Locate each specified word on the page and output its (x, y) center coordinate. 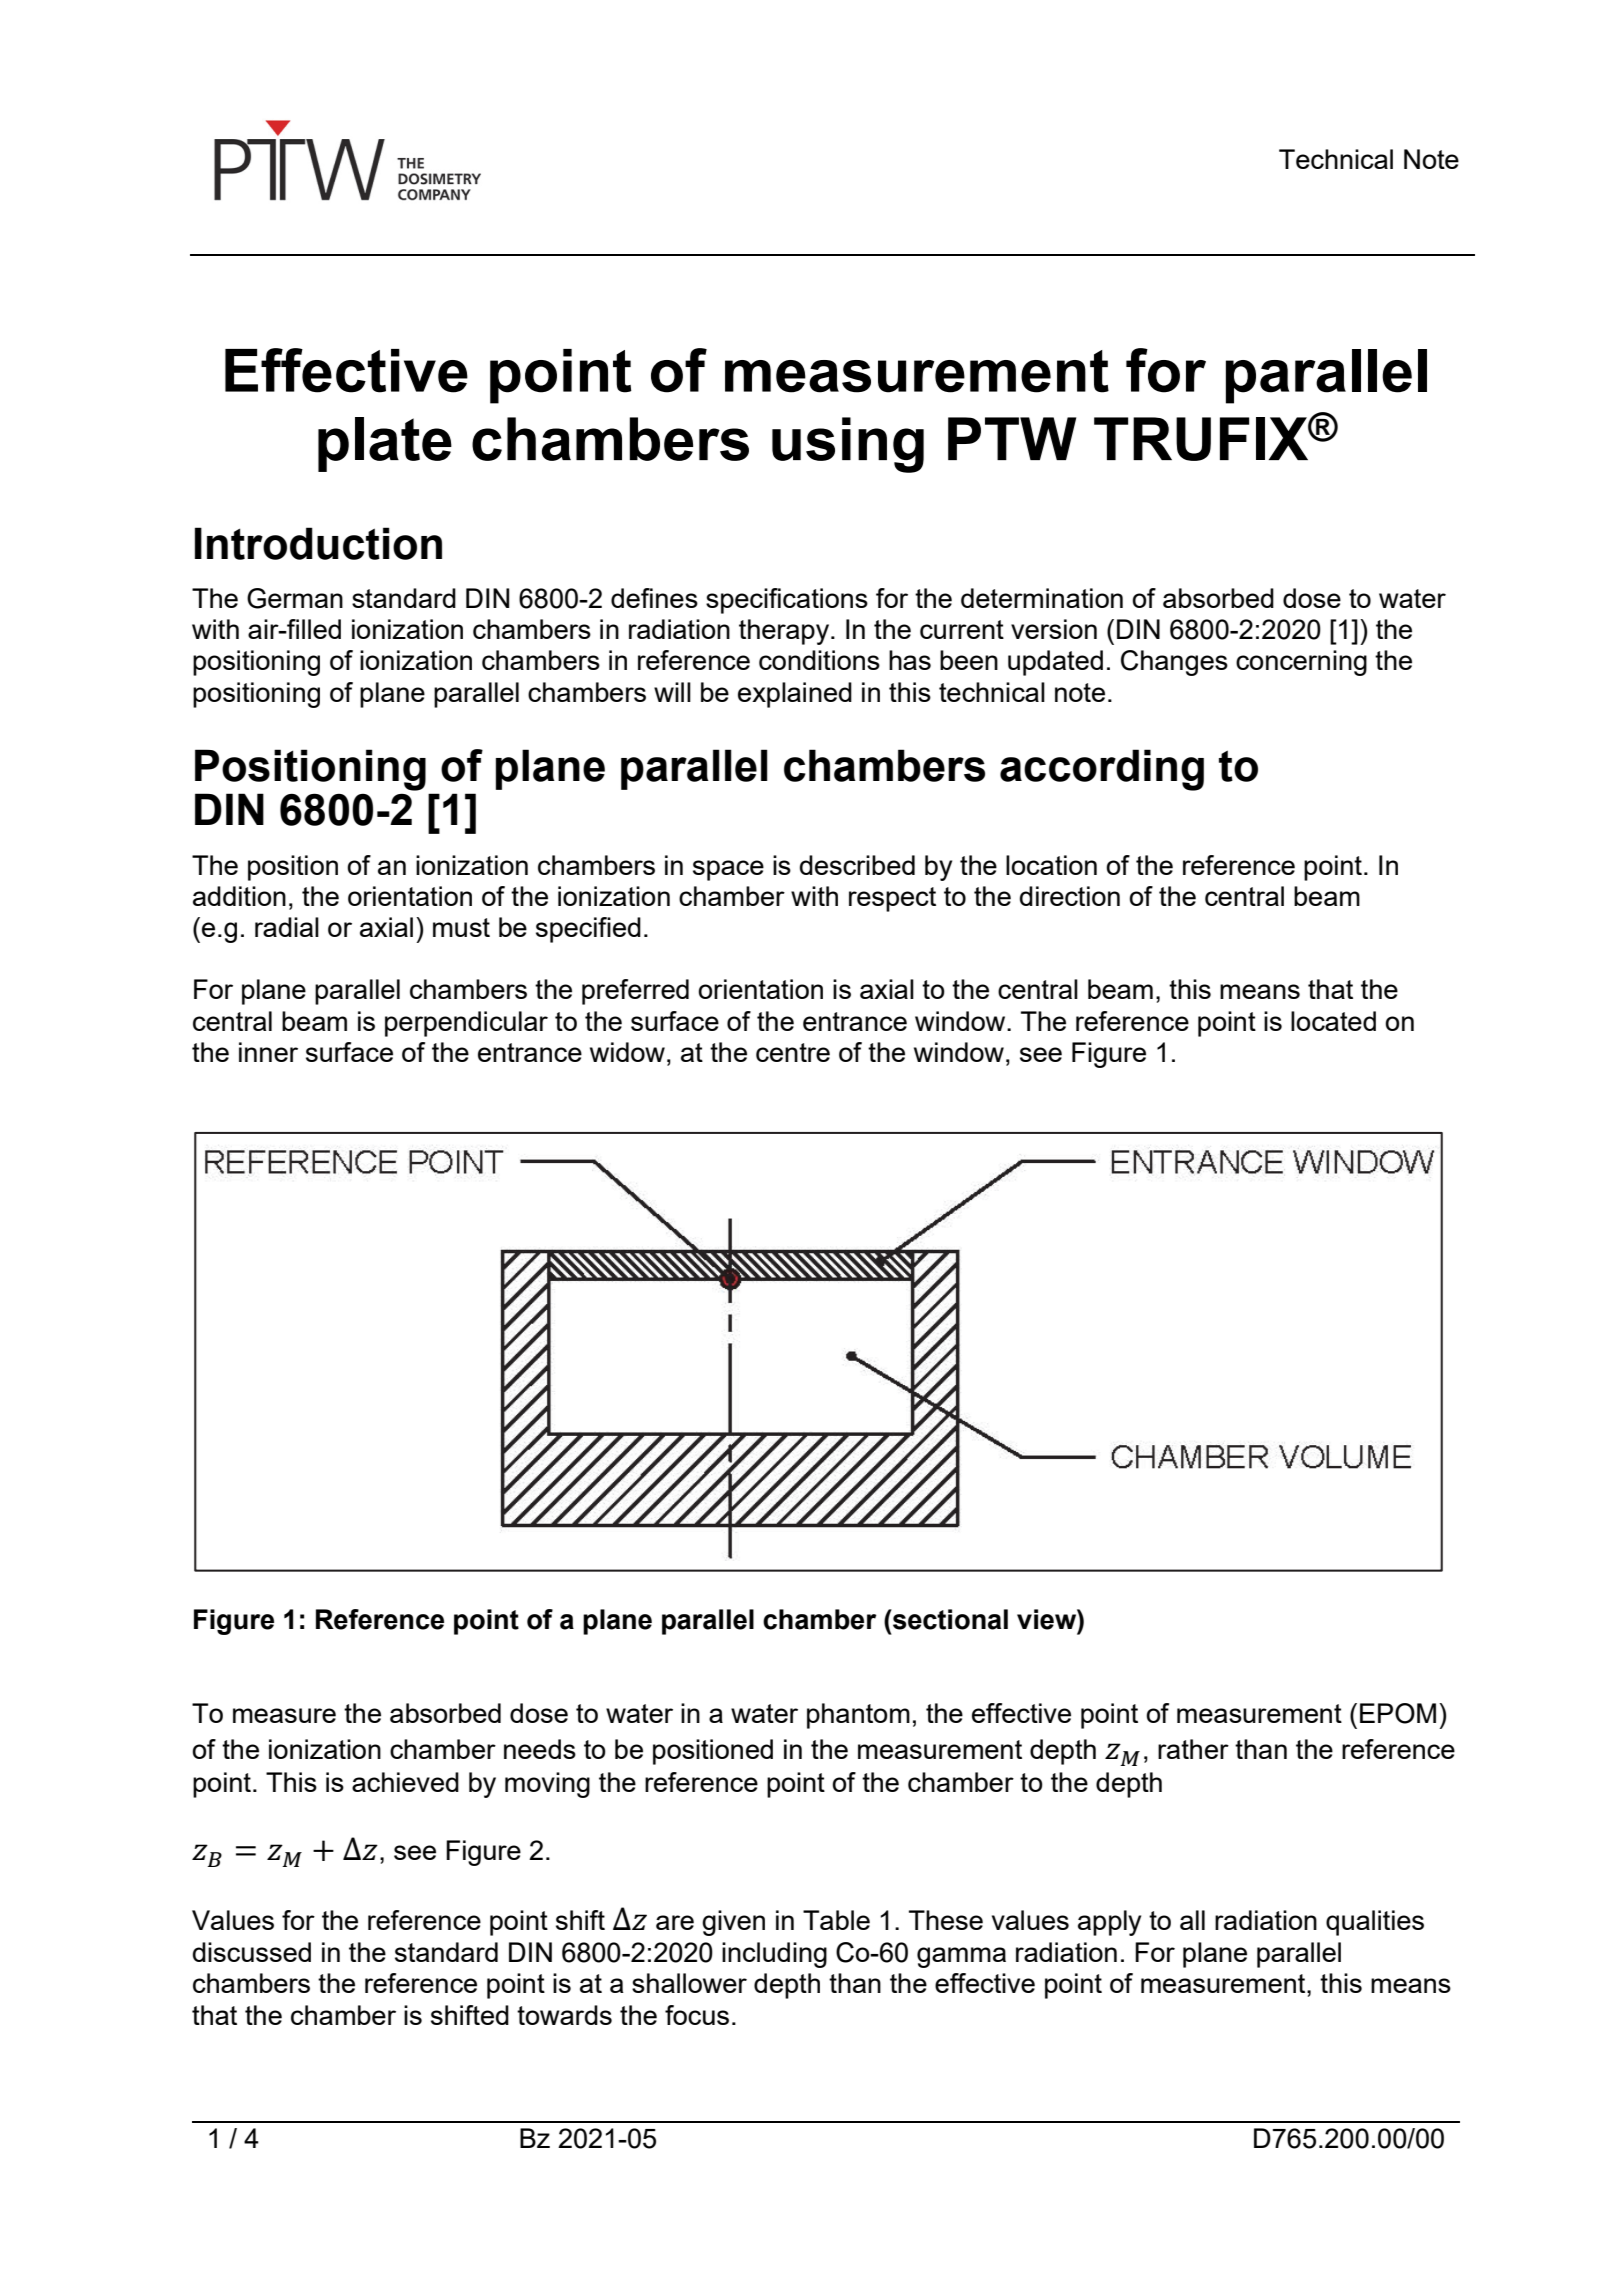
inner (268, 1052)
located (1333, 1021)
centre (793, 1052)
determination (1042, 598)
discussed (252, 1952)
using (848, 445)
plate (385, 444)
